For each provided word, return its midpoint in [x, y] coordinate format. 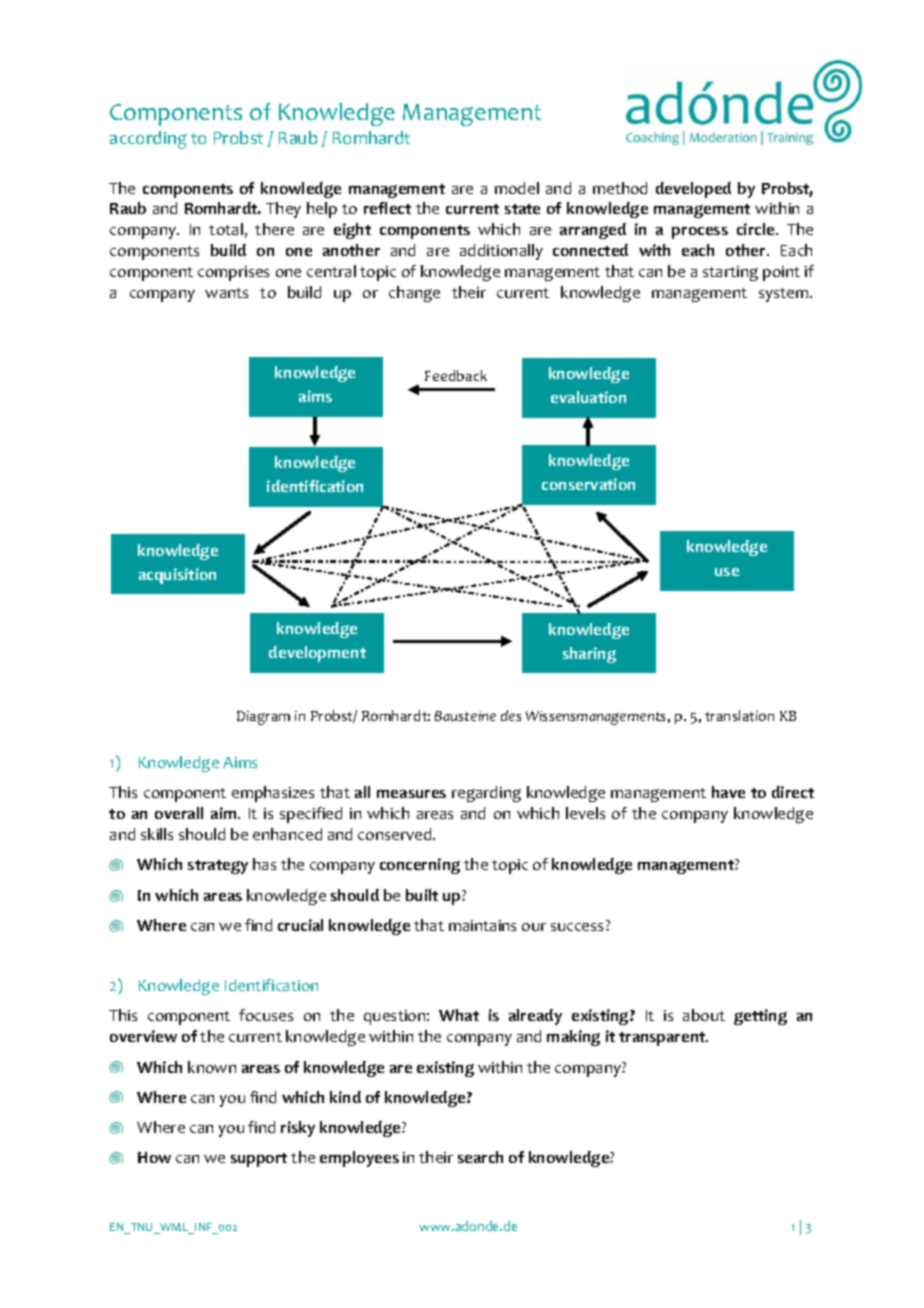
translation [739, 715]
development [317, 654]
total [226, 229]
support [259, 1160]
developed [693, 190]
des [511, 715]
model [517, 188]
